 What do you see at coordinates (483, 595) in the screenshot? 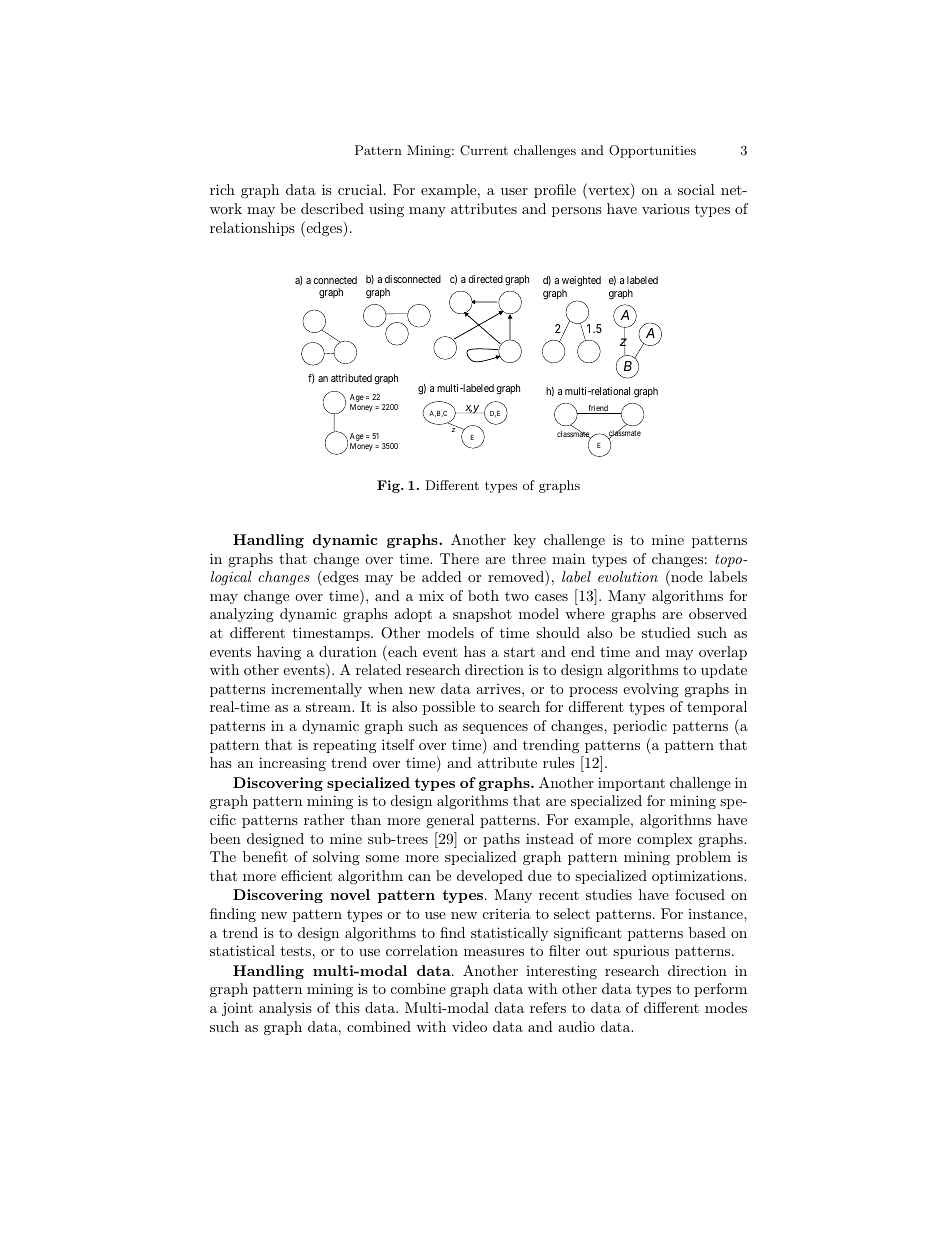
I see `both` at bounding box center [483, 595].
